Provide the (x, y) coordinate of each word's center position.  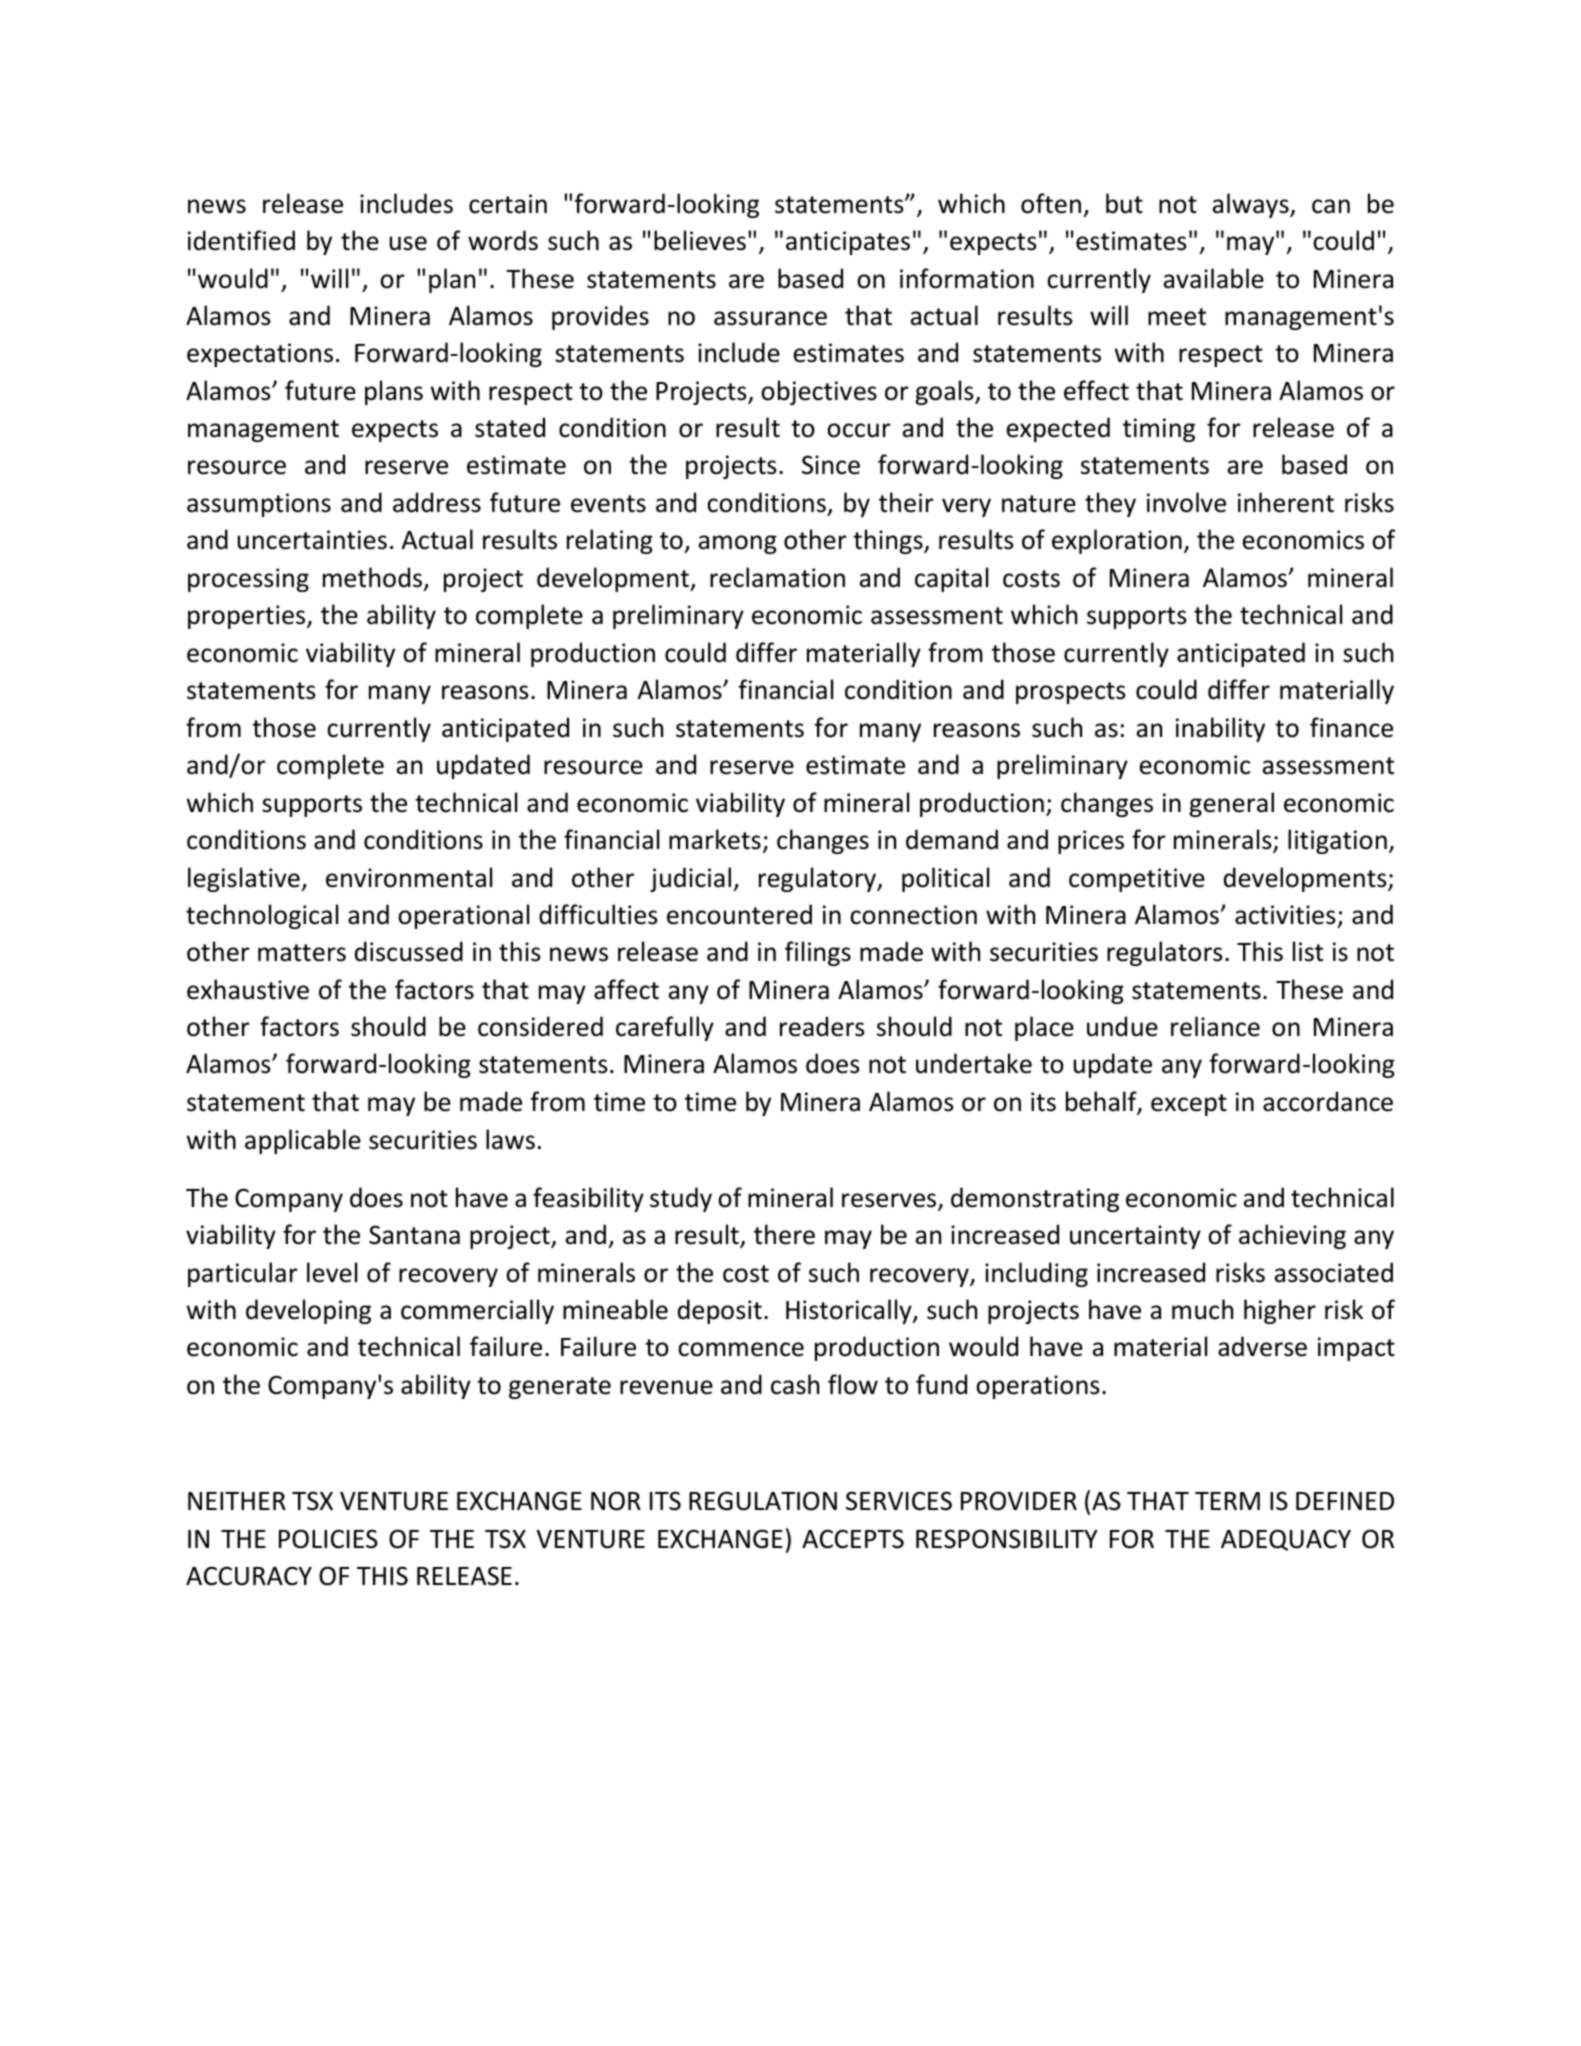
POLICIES (328, 1539)
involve (1186, 502)
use (408, 243)
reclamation (777, 577)
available (1213, 278)
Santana (414, 1235)
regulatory (818, 879)
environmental (409, 877)
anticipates (848, 243)
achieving (1292, 1236)
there (784, 1234)
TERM (1227, 1501)
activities (1285, 915)
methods (374, 578)
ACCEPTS (853, 1539)
